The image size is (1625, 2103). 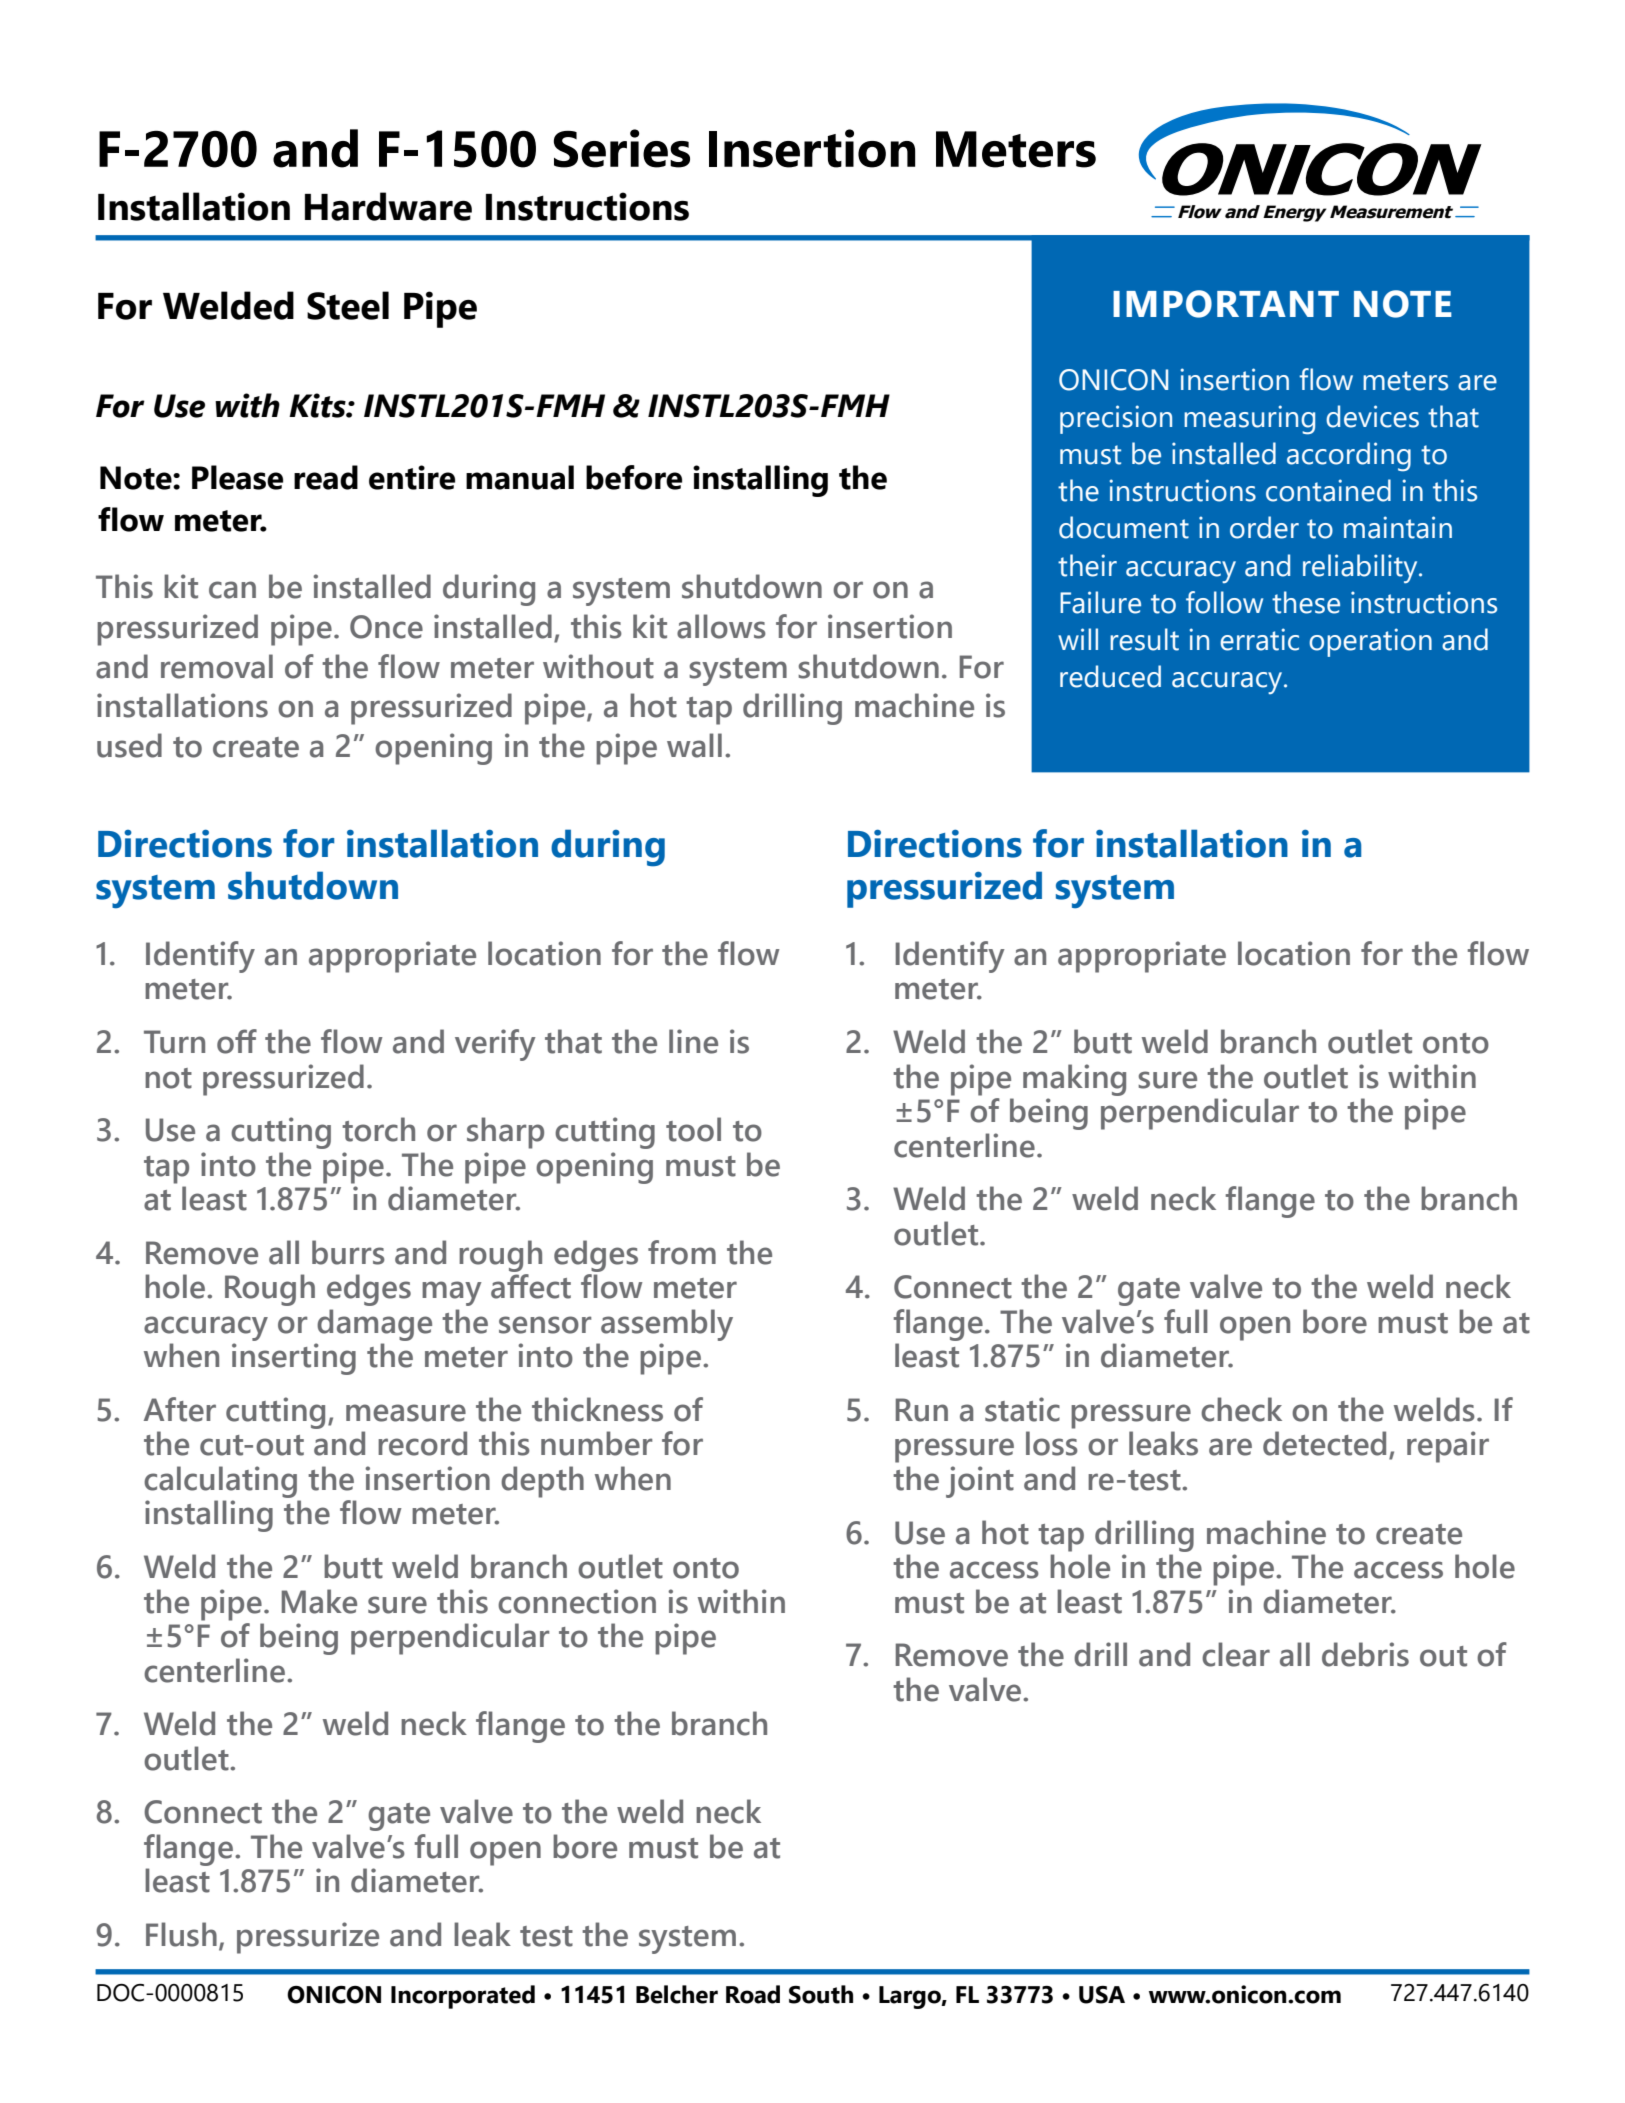 I want to click on check, so click(x=1241, y=1409).
